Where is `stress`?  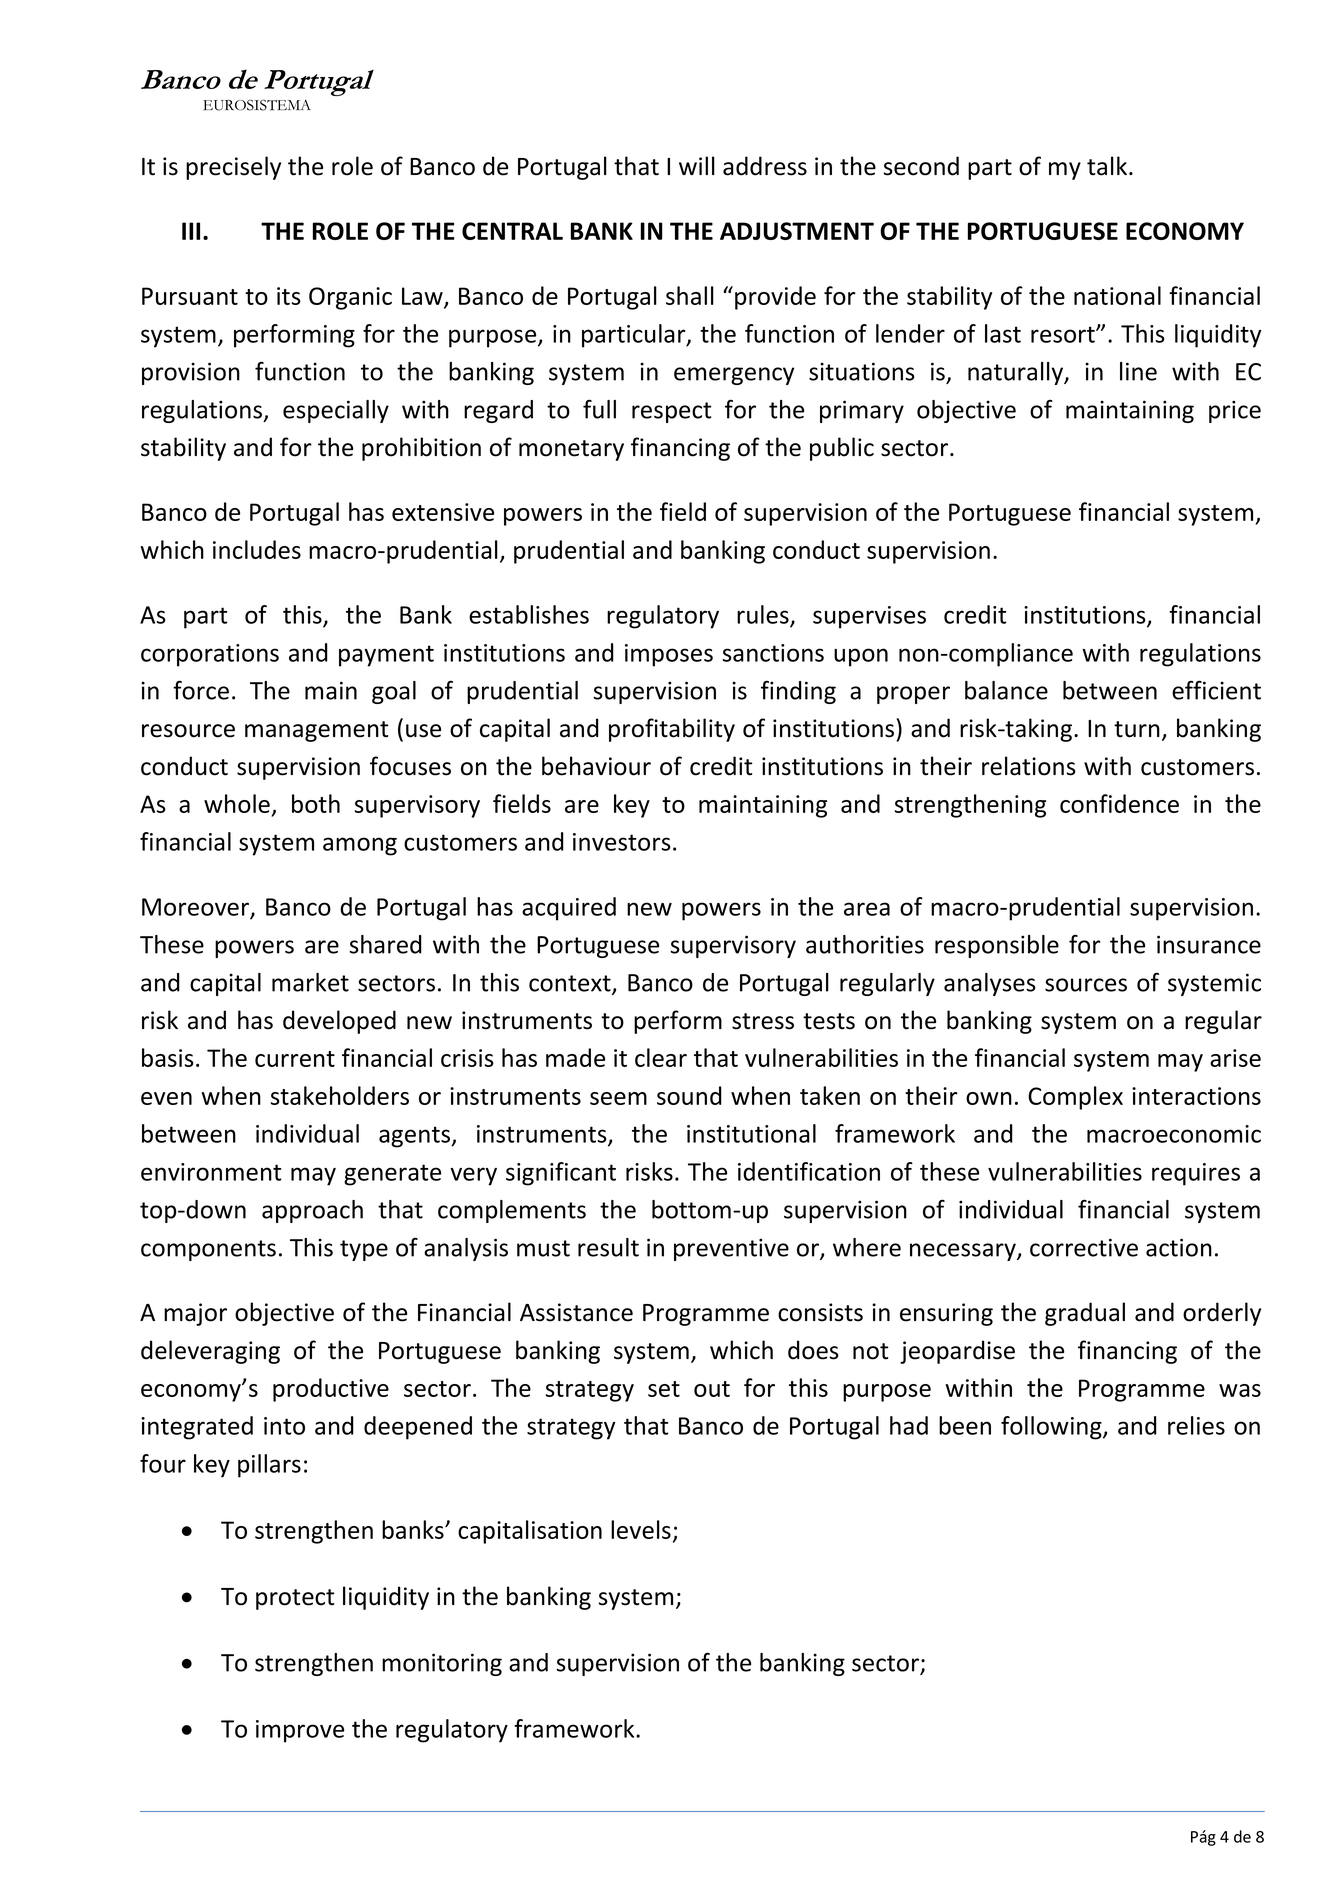 stress is located at coordinates (763, 1021).
